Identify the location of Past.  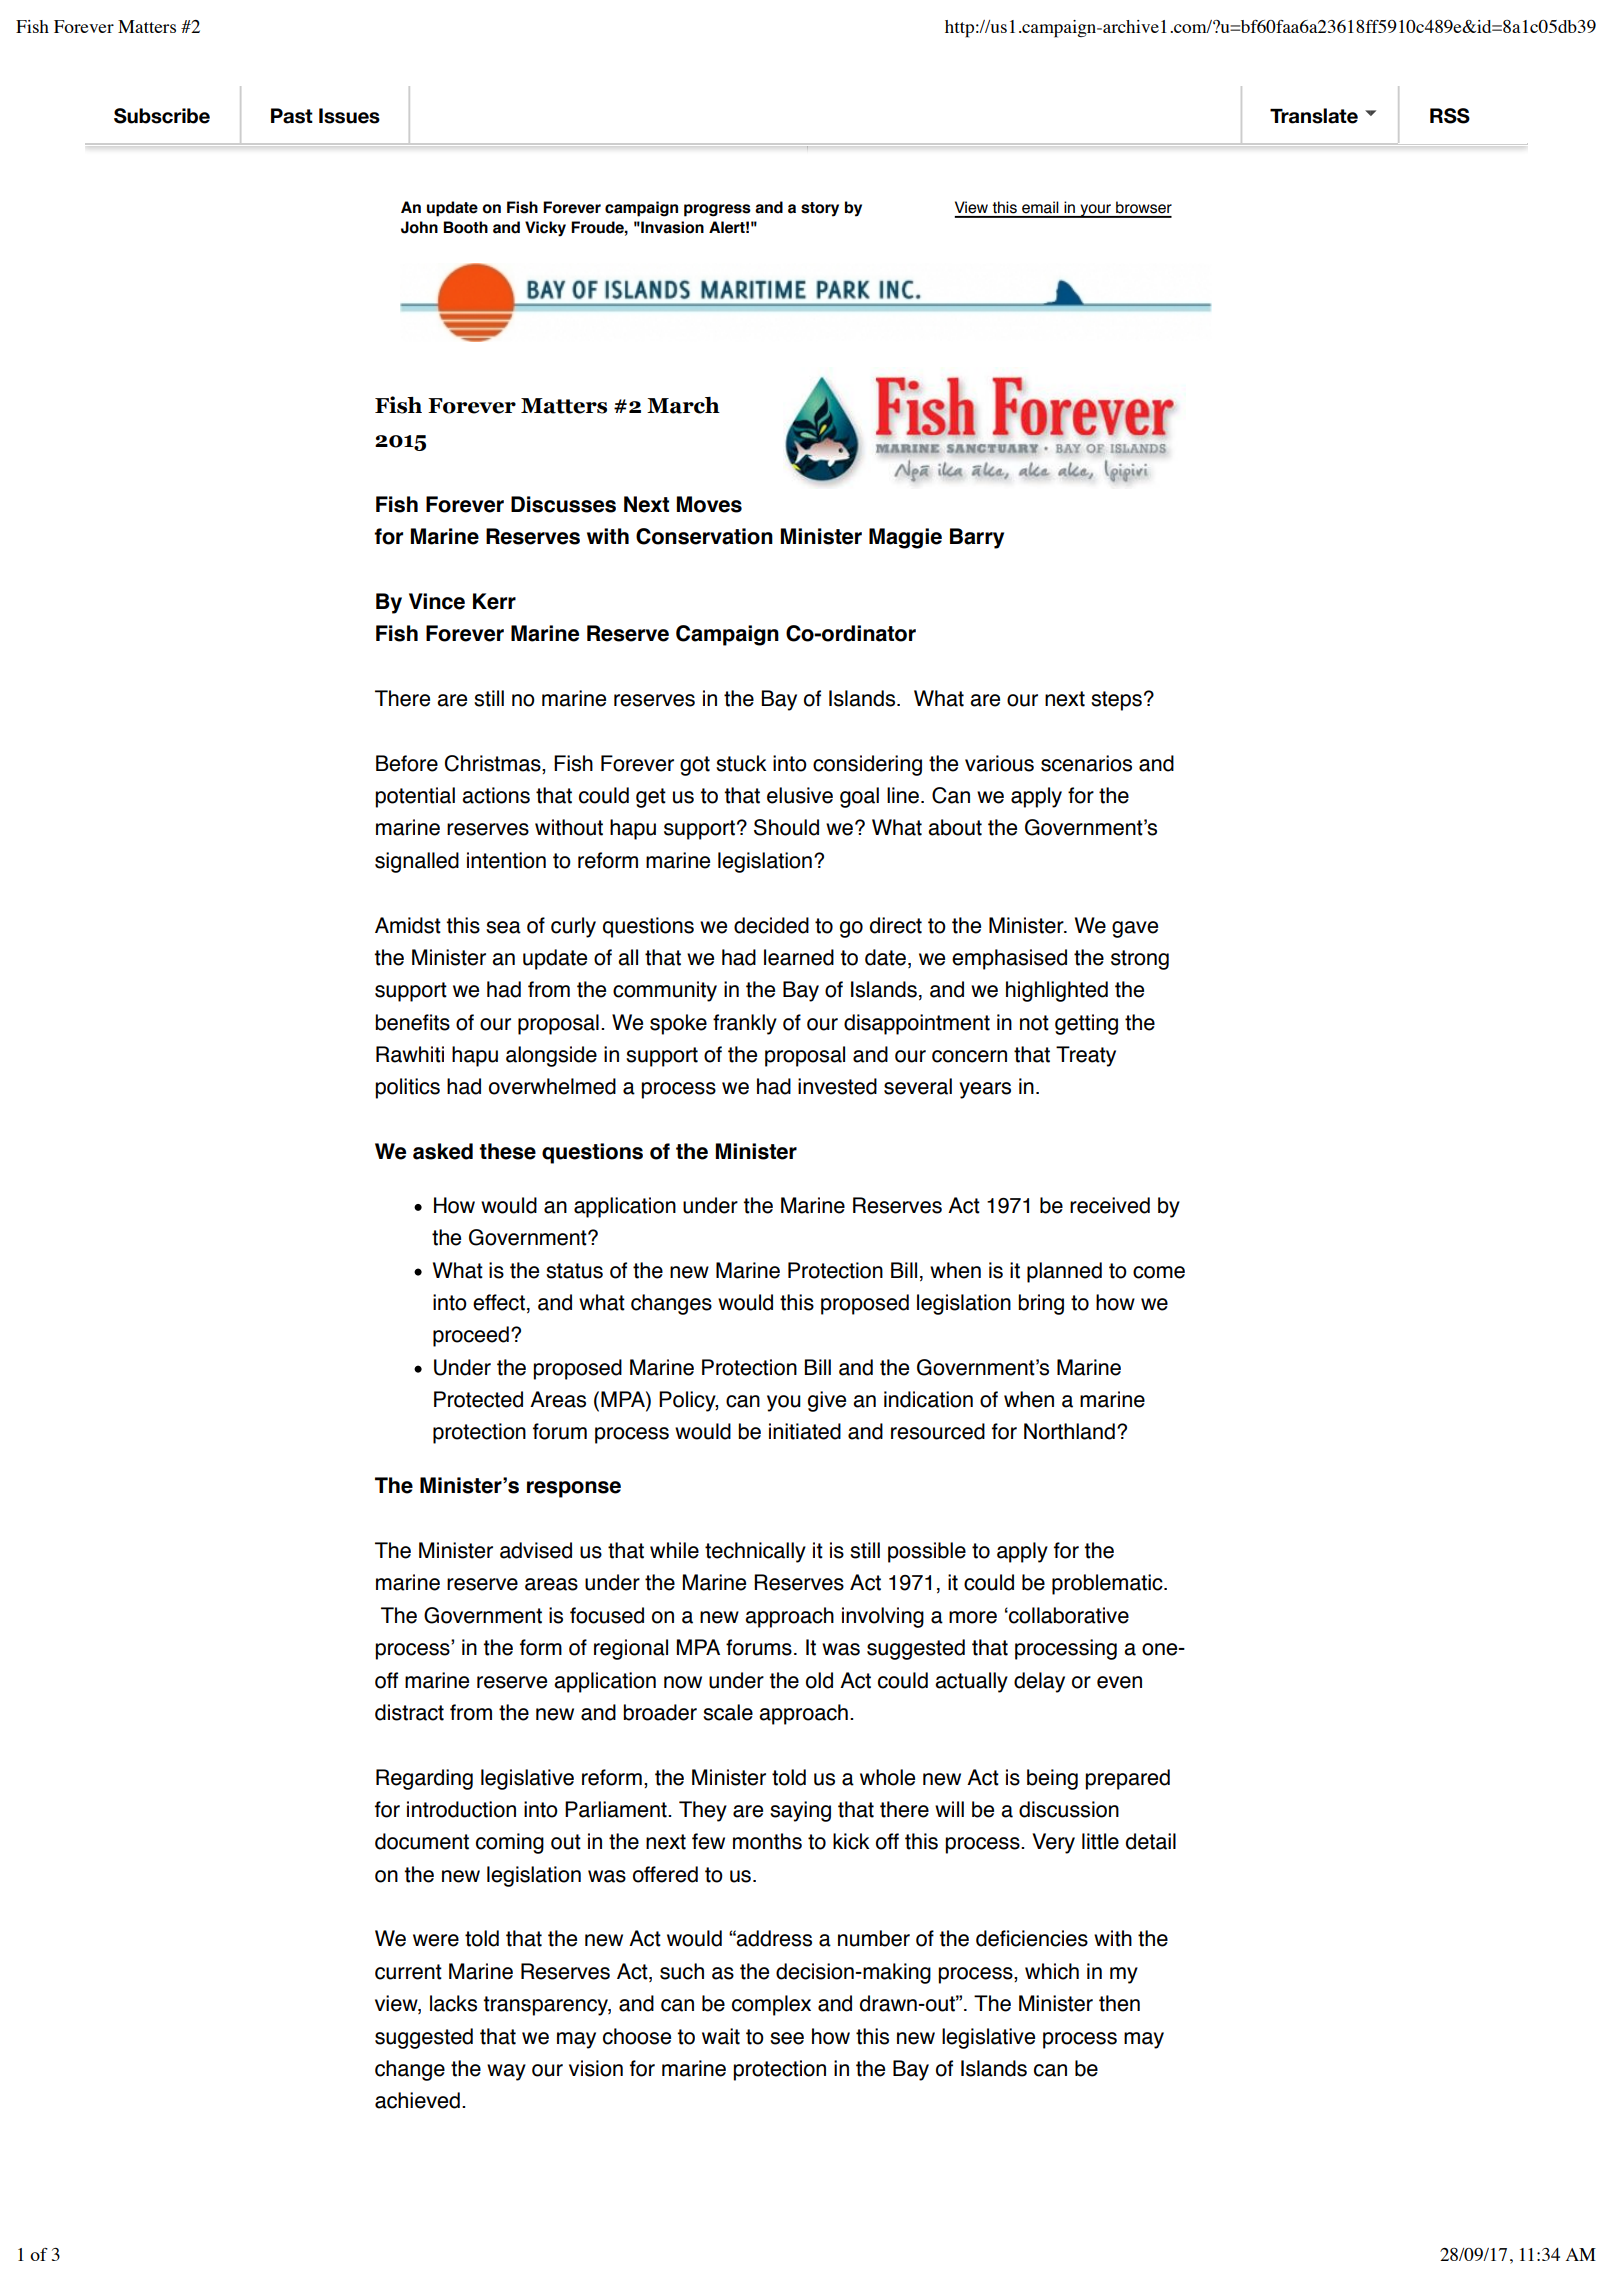
(292, 116).
